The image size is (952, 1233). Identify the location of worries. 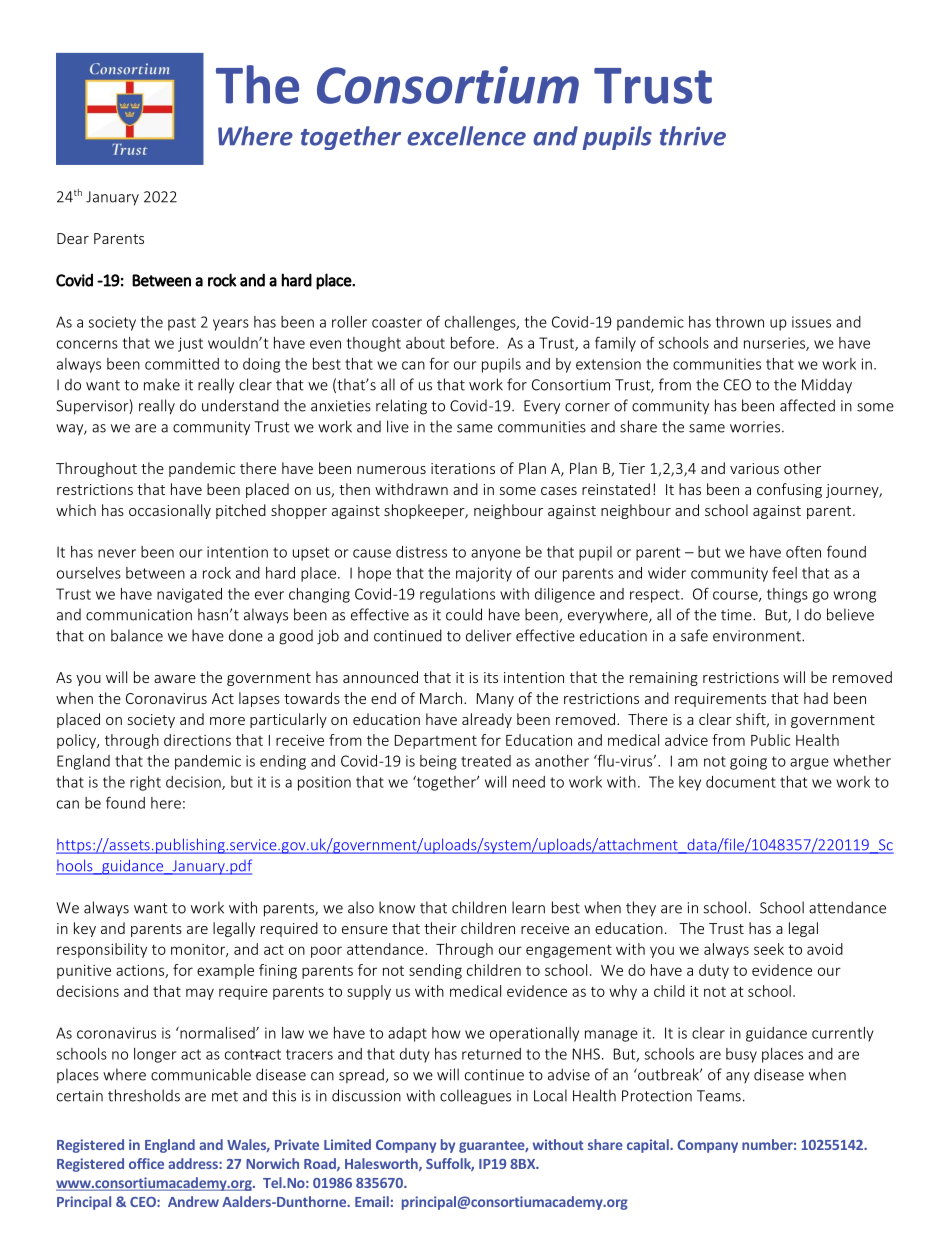
(756, 427).
